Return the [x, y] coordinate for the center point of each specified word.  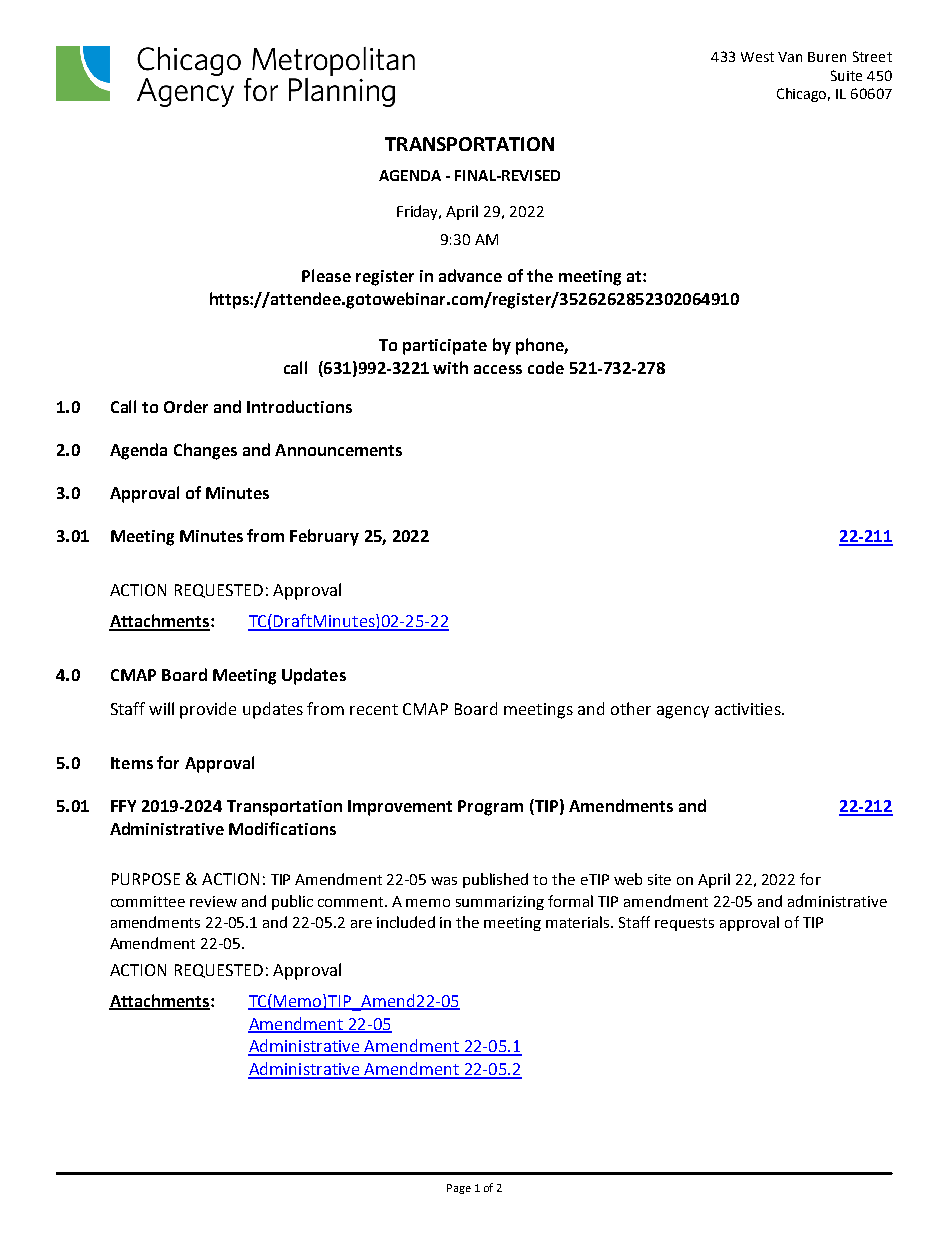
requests [684, 924]
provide [208, 710]
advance [470, 275]
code [546, 367]
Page [459, 1189]
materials [579, 922]
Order [186, 406]
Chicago [803, 95]
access [498, 369]
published [495, 880]
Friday [419, 212]
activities [749, 709]
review [213, 901]
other [631, 708]
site [659, 879]
